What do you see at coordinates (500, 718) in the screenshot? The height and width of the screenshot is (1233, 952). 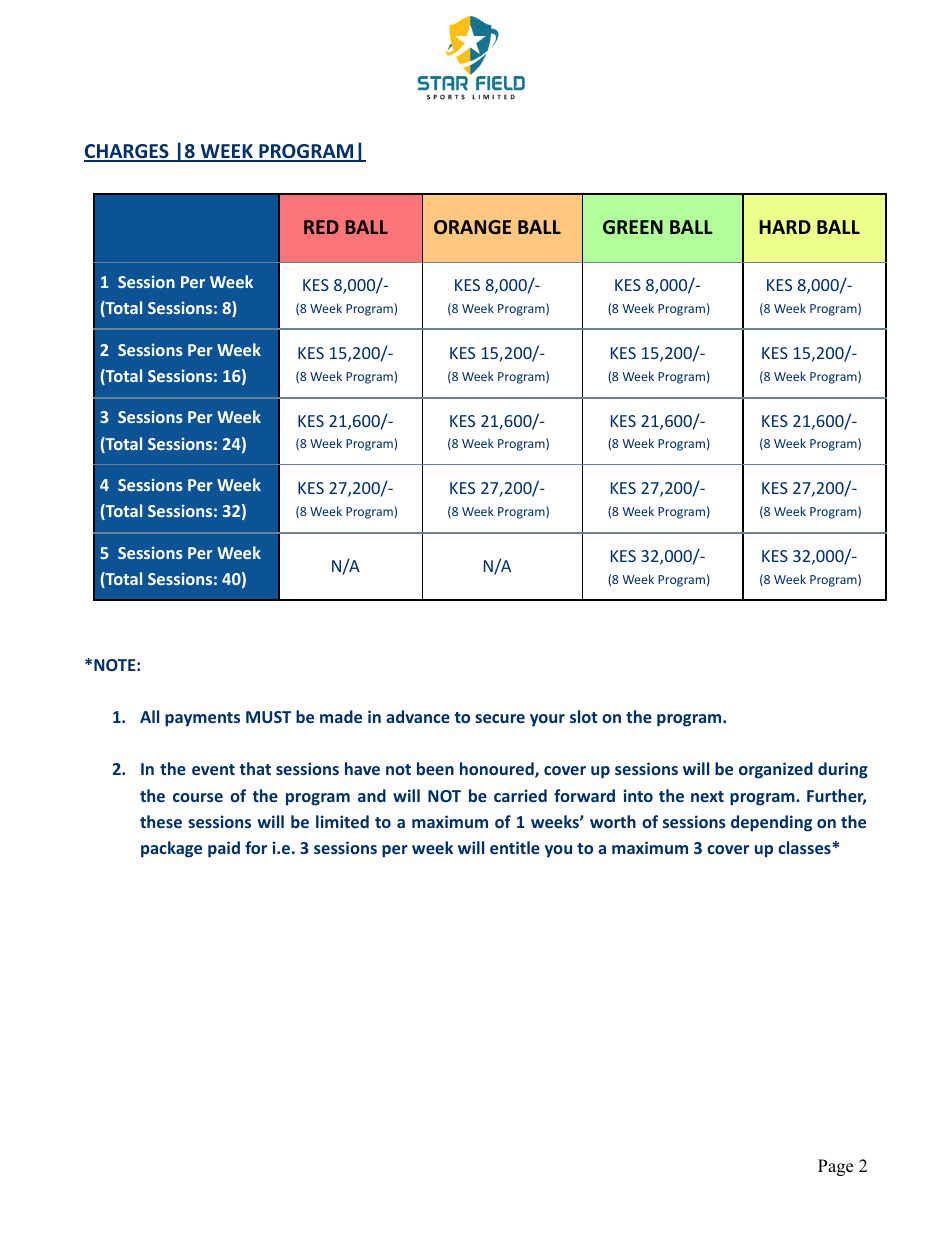 I see `secure` at bounding box center [500, 718].
